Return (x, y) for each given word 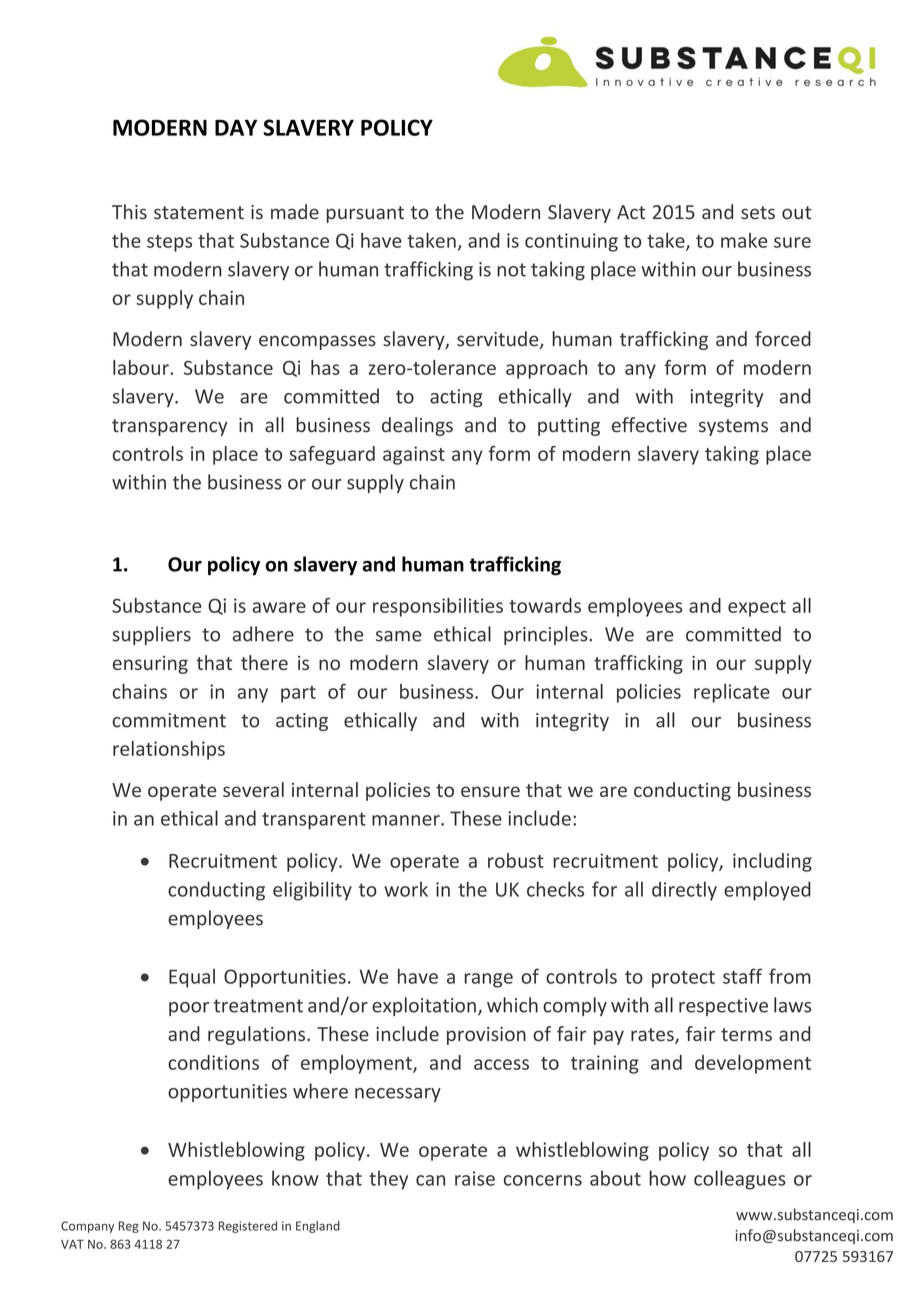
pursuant (365, 214)
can (430, 1180)
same (399, 636)
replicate (732, 693)
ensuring (150, 665)
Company (87, 1227)
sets (758, 213)
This (129, 212)
